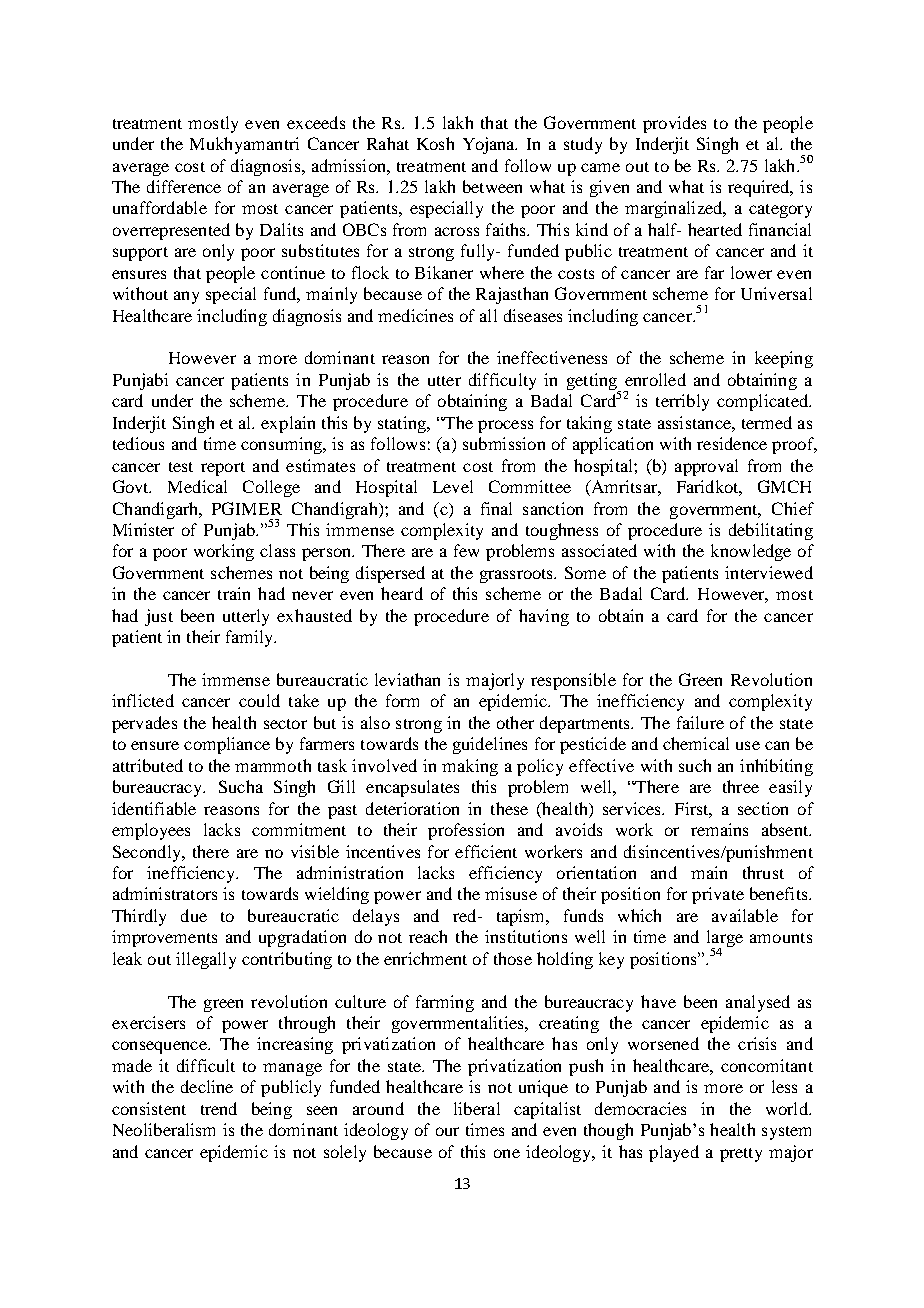  I want to click on our, so click(447, 1131).
